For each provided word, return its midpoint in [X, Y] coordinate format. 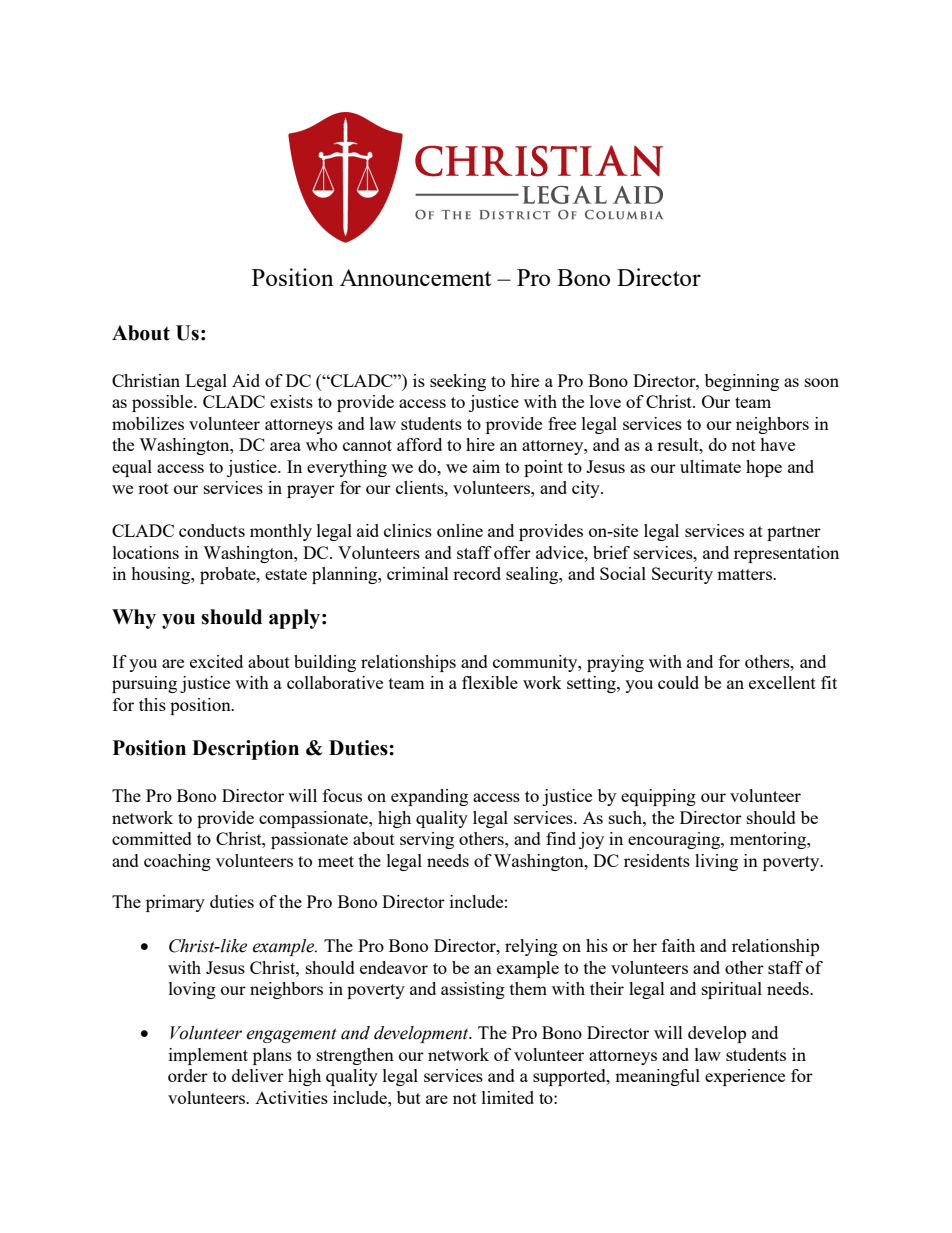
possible [163, 403]
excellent [782, 682]
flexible [490, 682]
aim [486, 466]
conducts [212, 530]
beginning [742, 382]
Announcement [415, 277]
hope [764, 468]
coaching [177, 862]
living [716, 862]
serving [427, 840]
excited [216, 661]
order [188, 1075]
